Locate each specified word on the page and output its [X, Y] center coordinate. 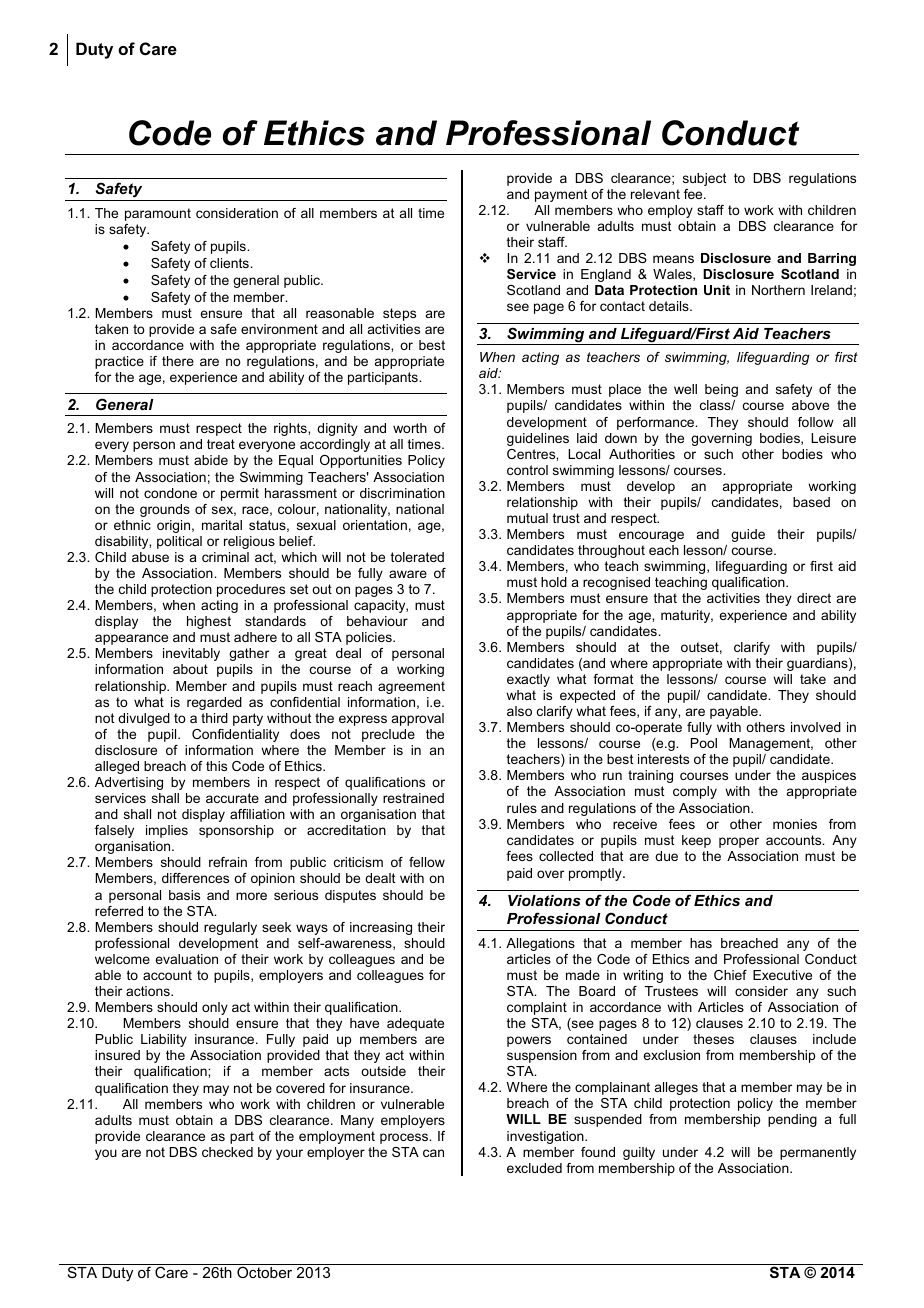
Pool [704, 743]
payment [561, 195]
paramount [158, 214]
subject [704, 179]
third [214, 718]
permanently [818, 1153]
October [264, 1272]
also [519, 711]
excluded [534, 1168]
